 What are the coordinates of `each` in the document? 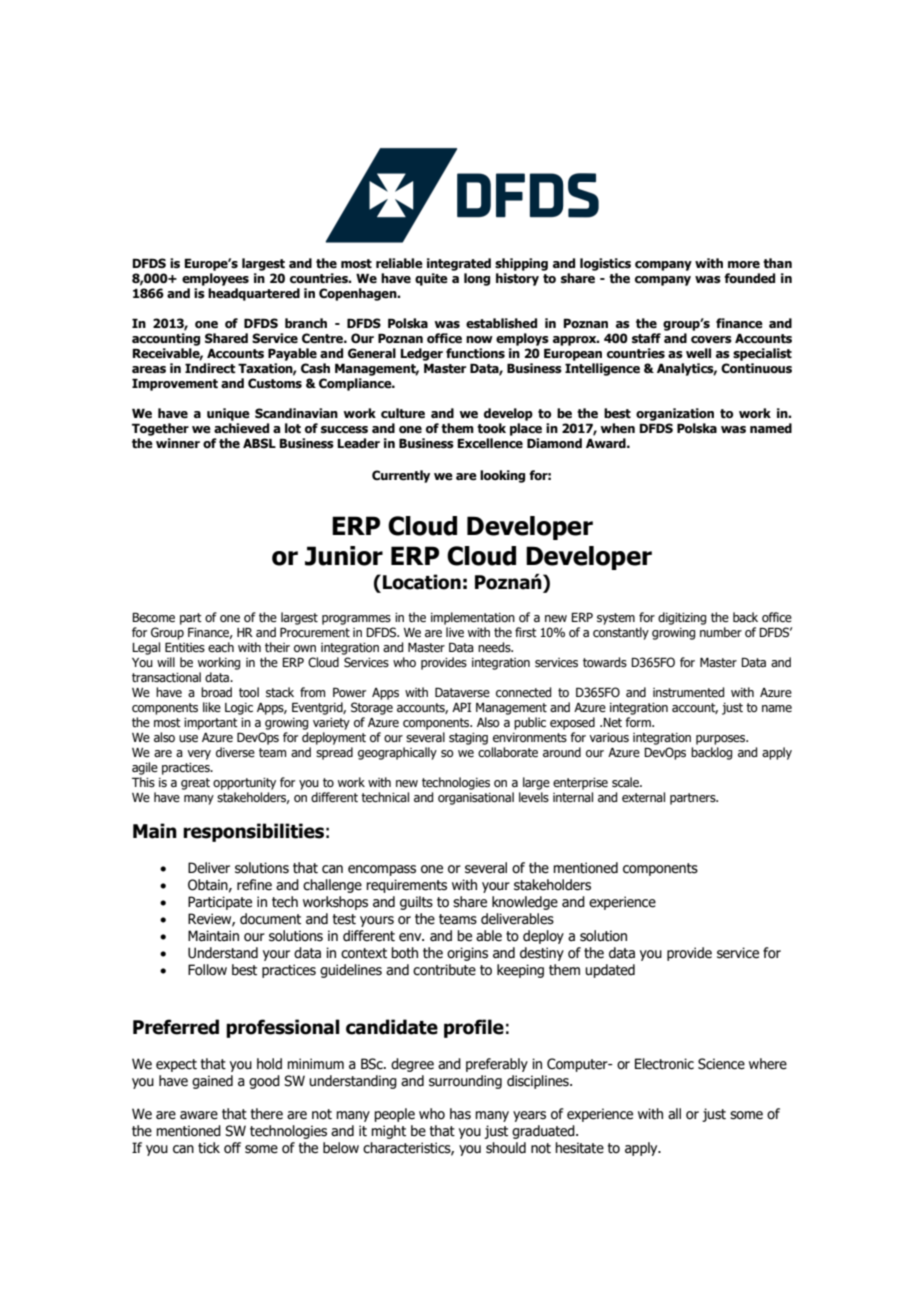 It's located at (221, 647).
